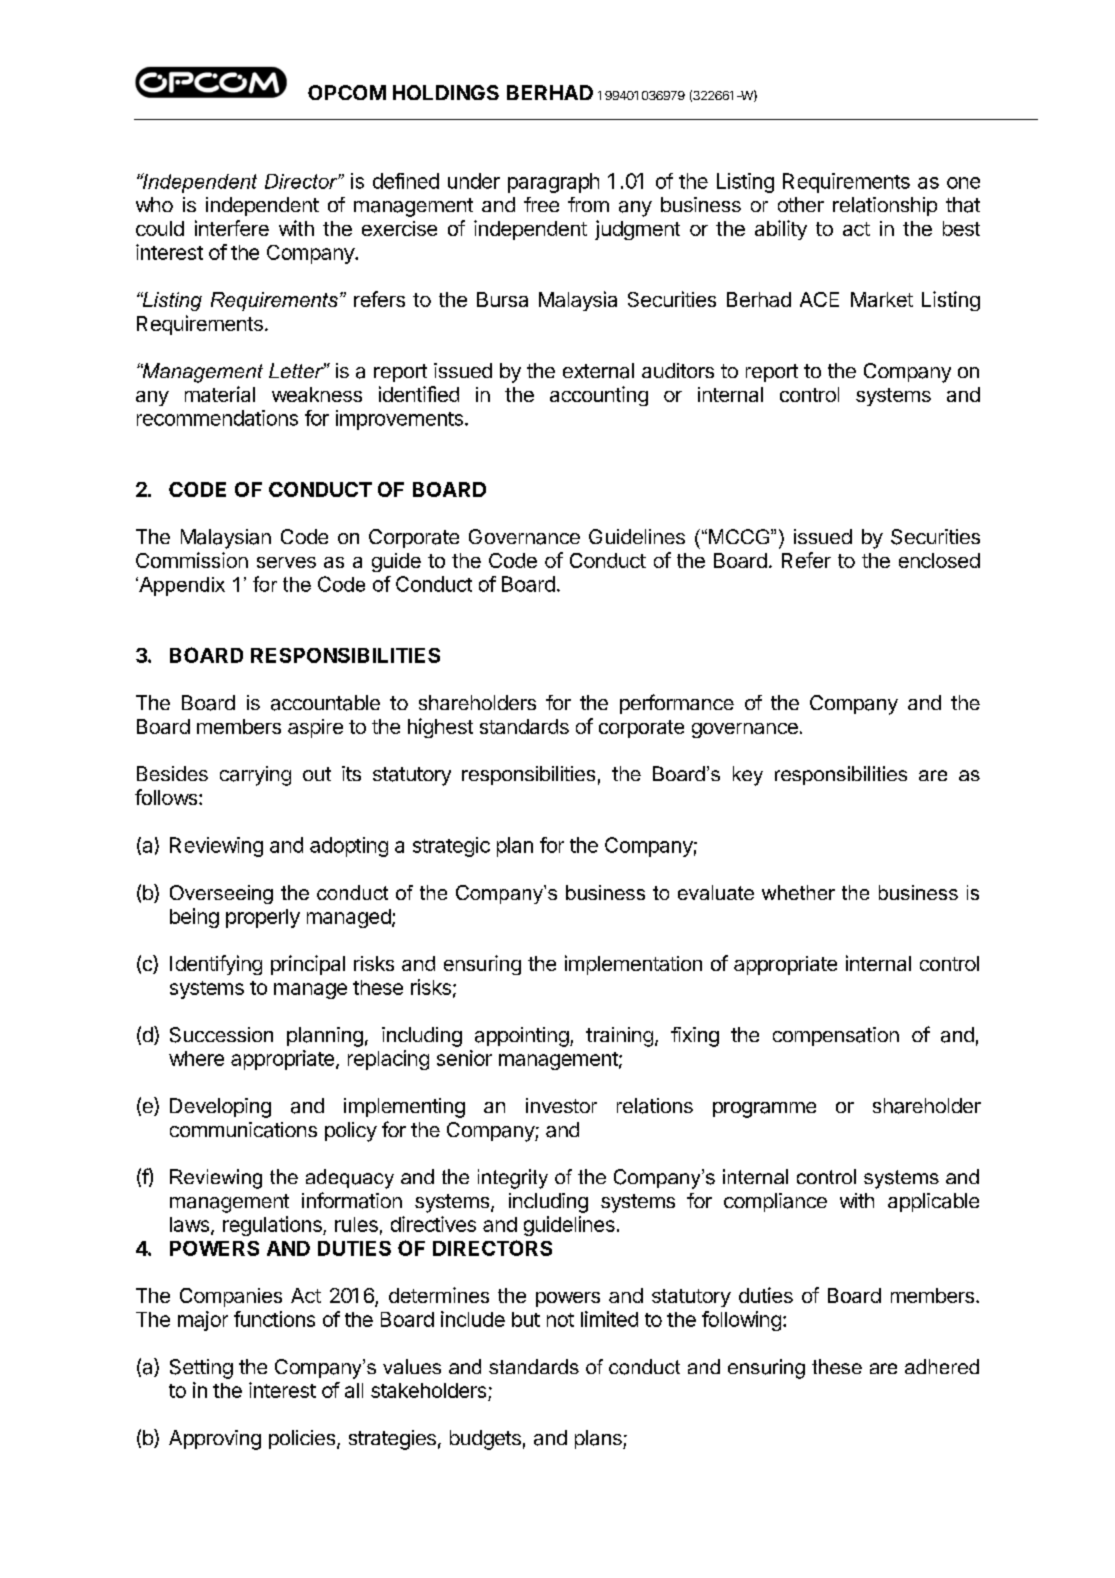 The width and height of the screenshot is (1115, 1578). What do you see at coordinates (220, 1108) in the screenshot?
I see `Developing` at bounding box center [220, 1108].
